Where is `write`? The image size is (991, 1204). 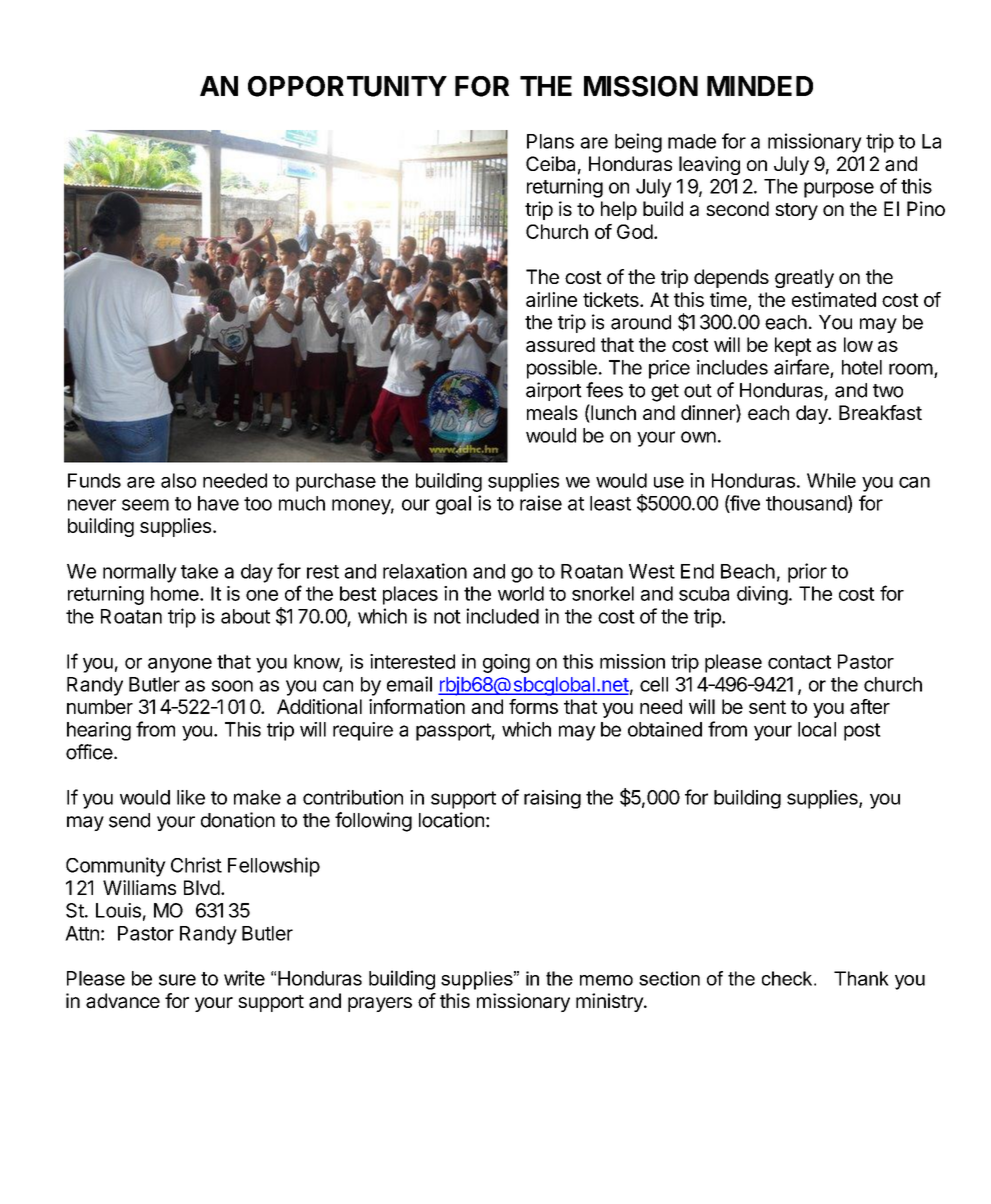
write is located at coordinates (244, 978).
